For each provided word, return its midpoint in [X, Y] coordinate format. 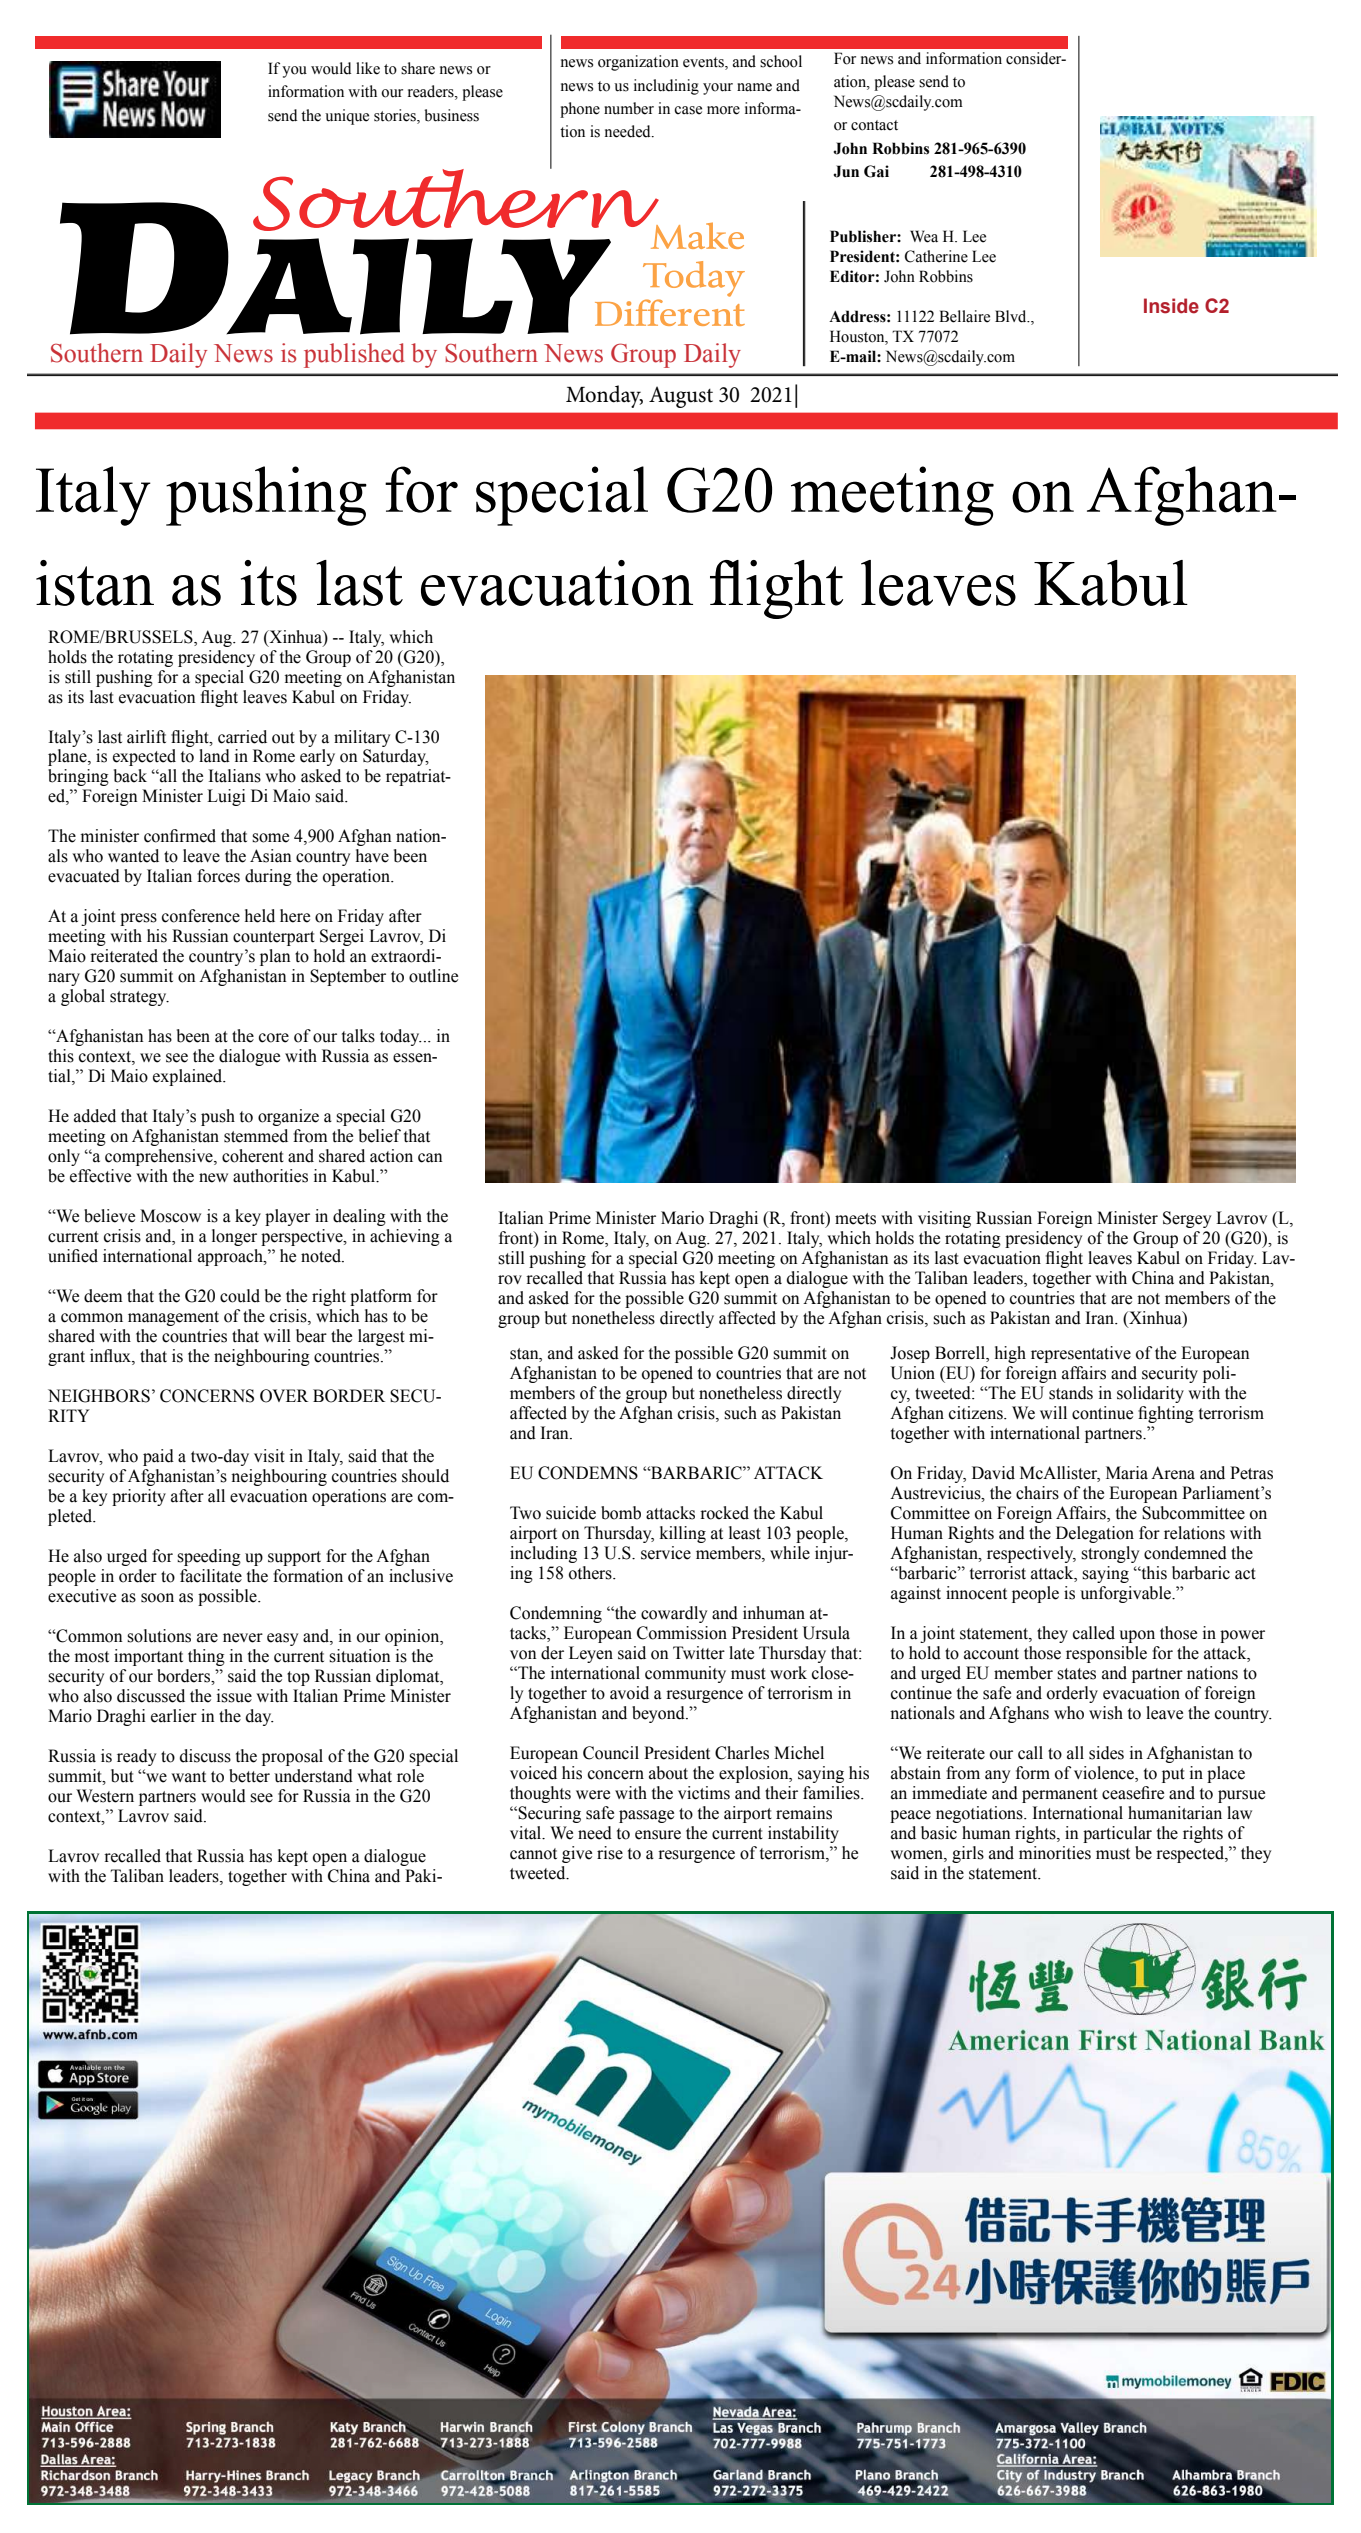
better [249, 1776]
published [354, 355]
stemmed [256, 1136]
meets [855, 1219]
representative [1081, 1354]
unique [347, 117]
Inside [1171, 306]
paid [158, 1457]
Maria [1127, 1473]
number [629, 108]
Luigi [226, 797]
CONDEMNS [588, 1473]
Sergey [1187, 1219]
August [681, 397]
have [372, 856]
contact [874, 125]
